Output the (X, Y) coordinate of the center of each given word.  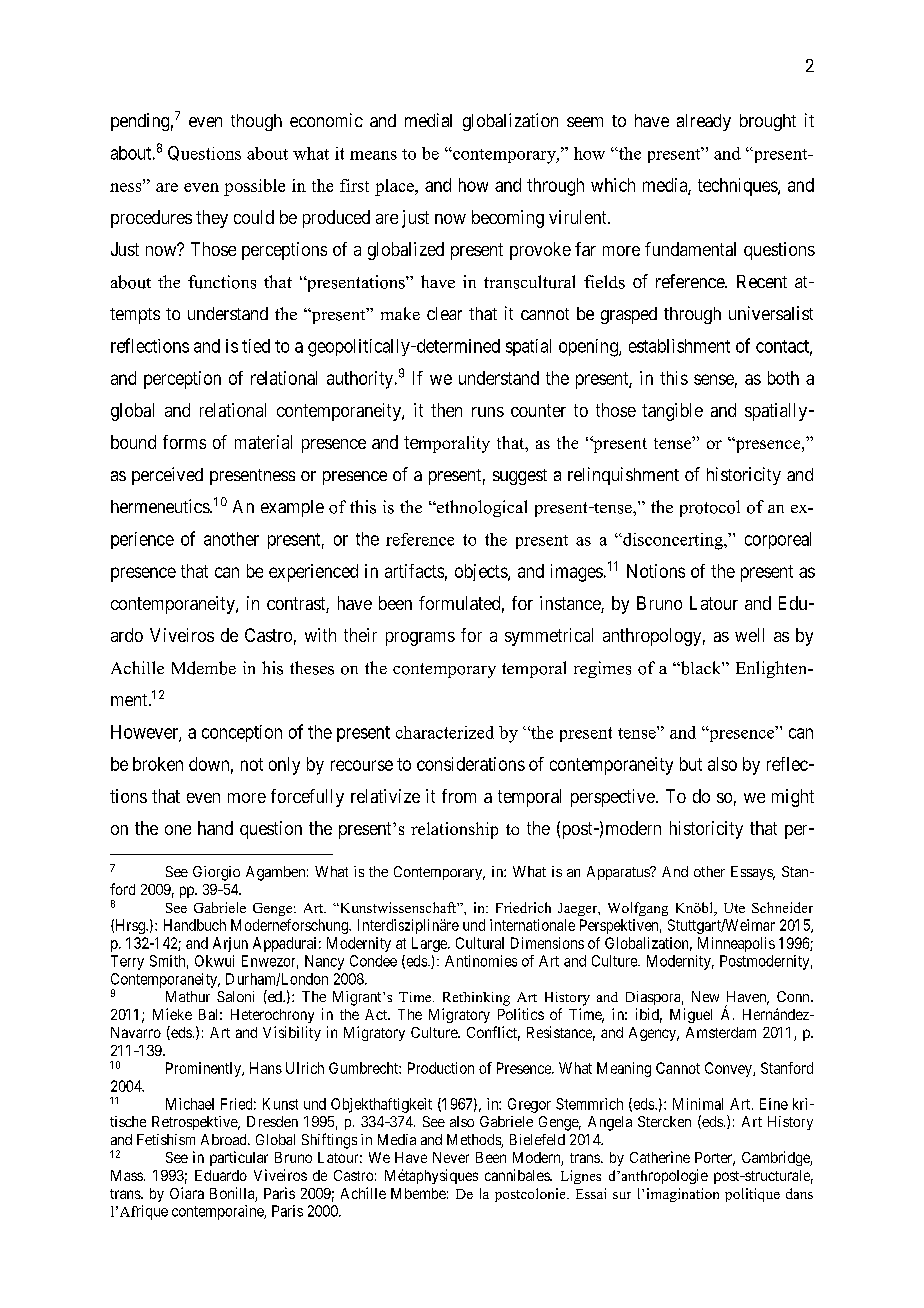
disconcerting (673, 541)
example (292, 508)
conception (242, 733)
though (256, 122)
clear (444, 313)
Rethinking (476, 999)
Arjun (230, 944)
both (783, 378)
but (691, 764)
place (395, 187)
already (704, 122)
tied (256, 346)
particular (239, 1158)
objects (482, 572)
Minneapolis (736, 944)
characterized (445, 732)
